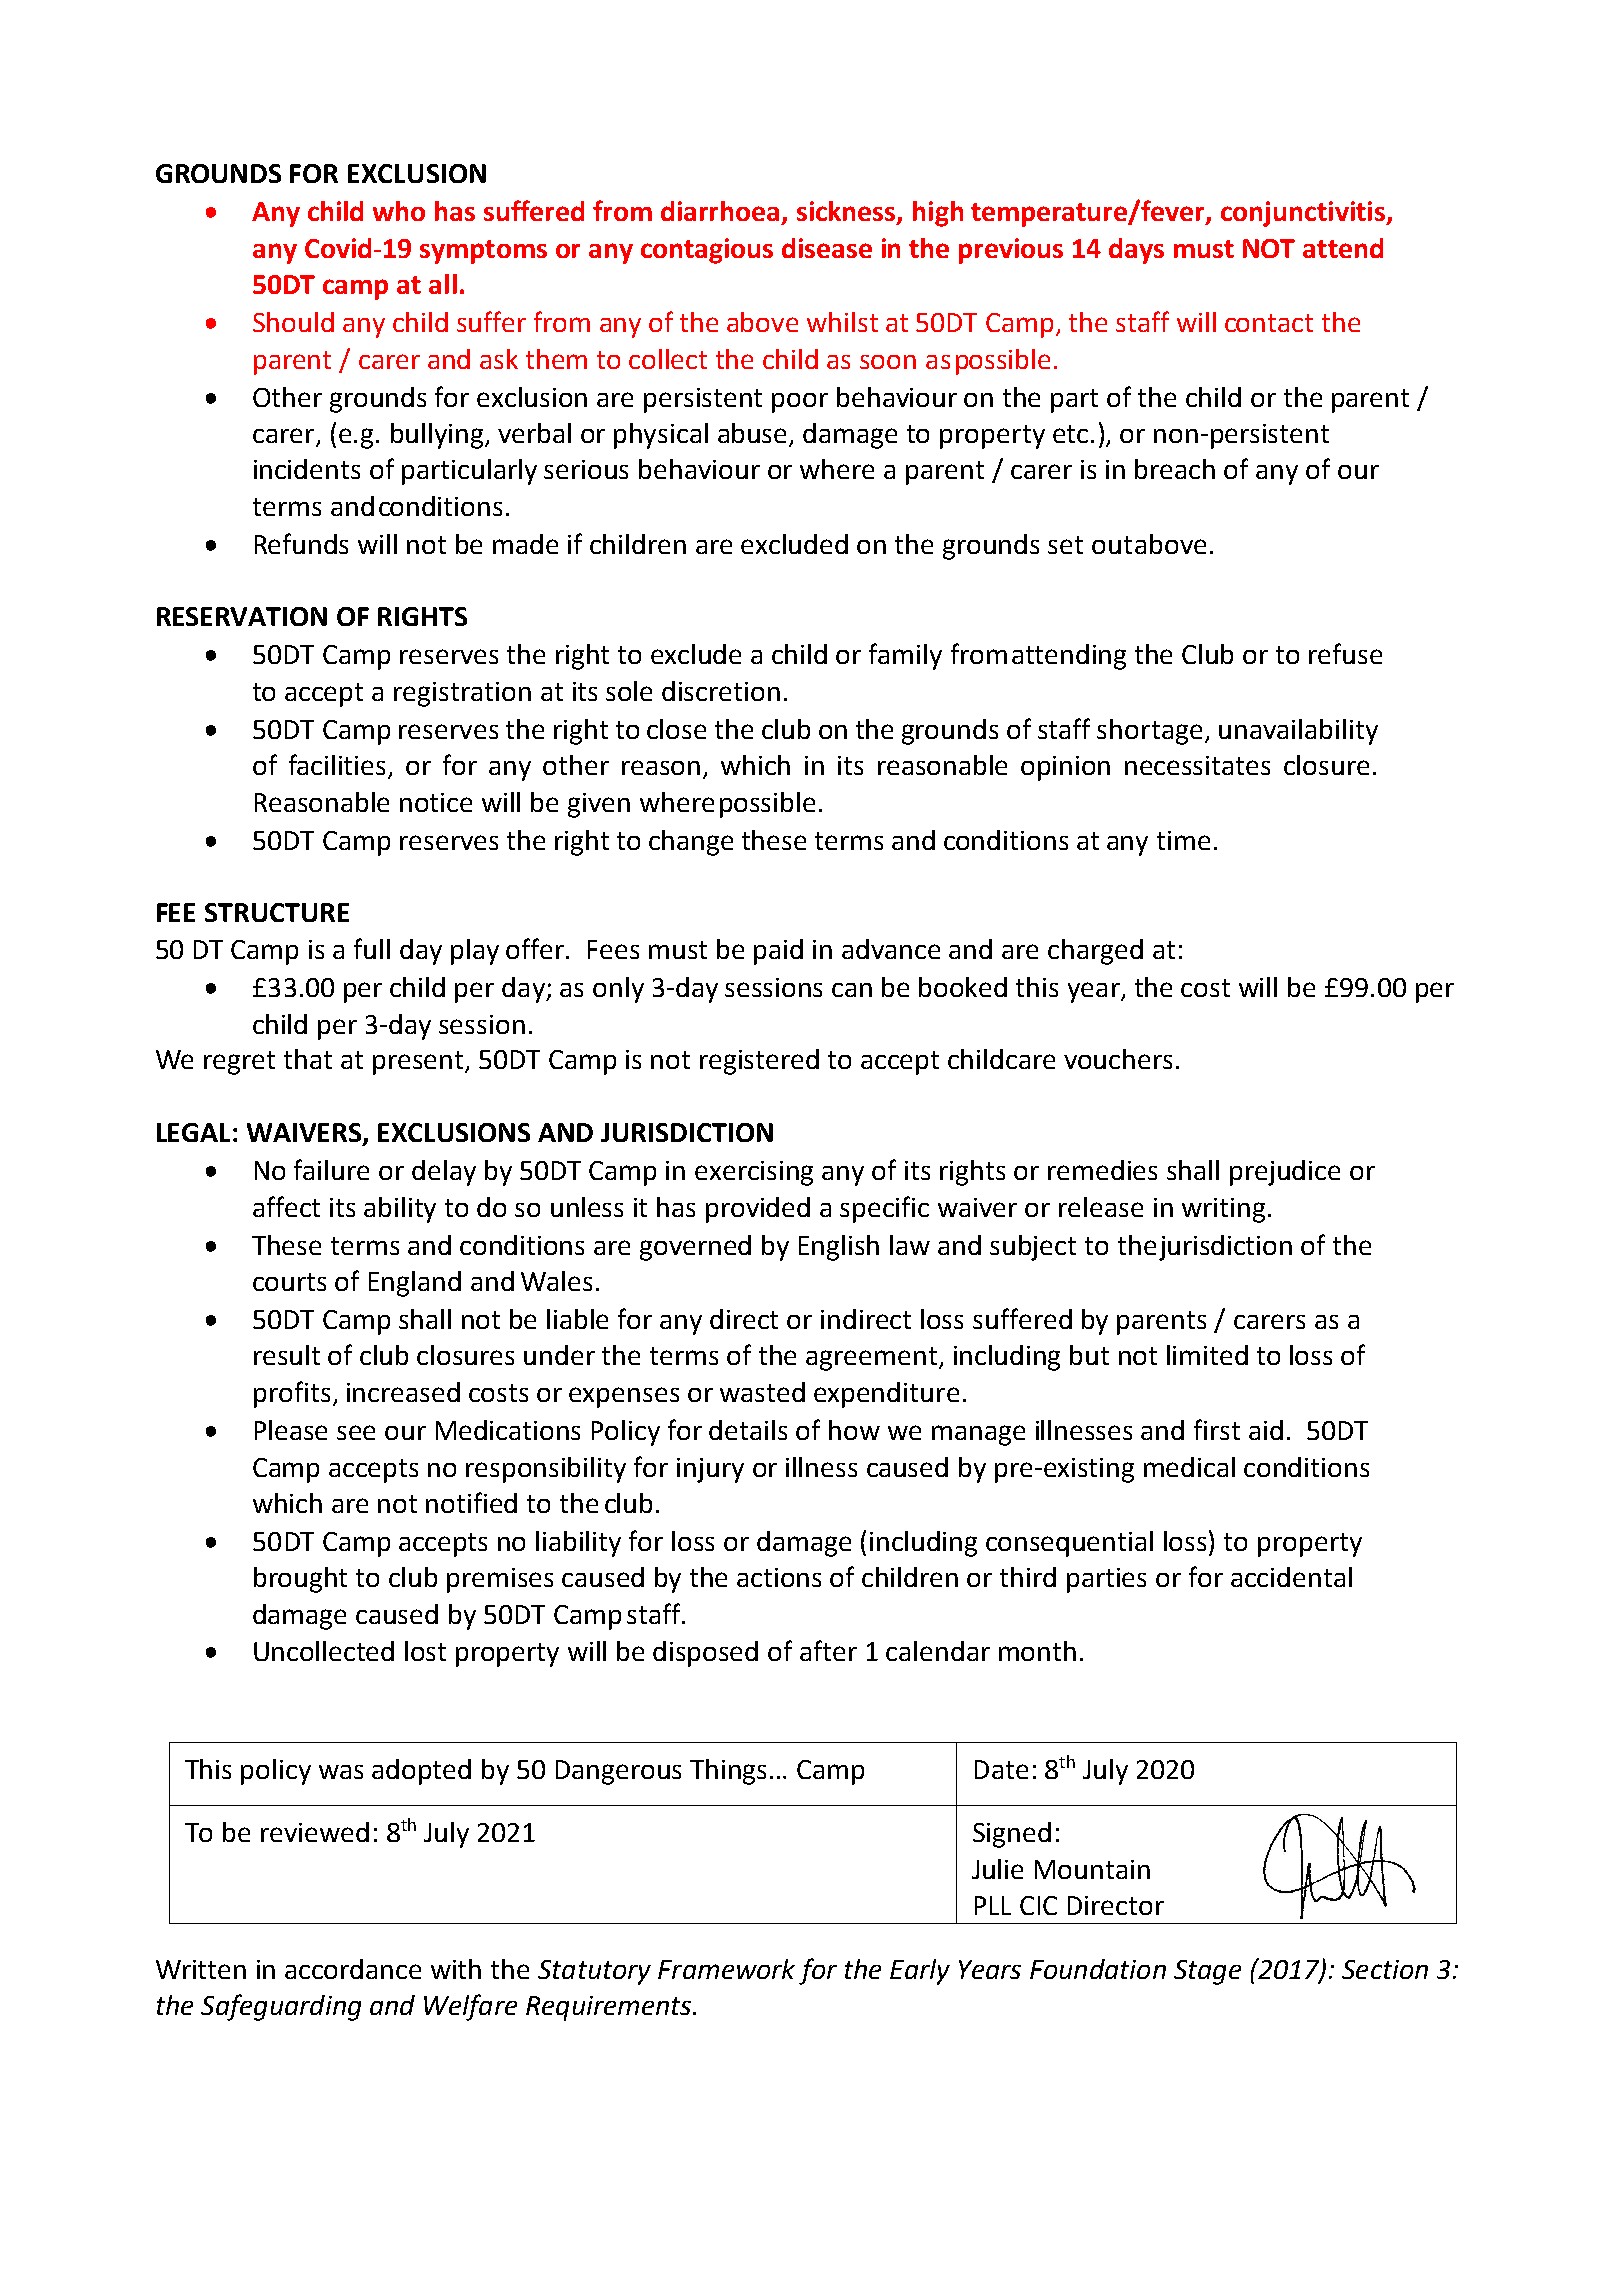 Image resolution: width=1613 pixels, height=2282 pixels. What do you see at coordinates (759, 1062) in the image?
I see `registered` at bounding box center [759, 1062].
